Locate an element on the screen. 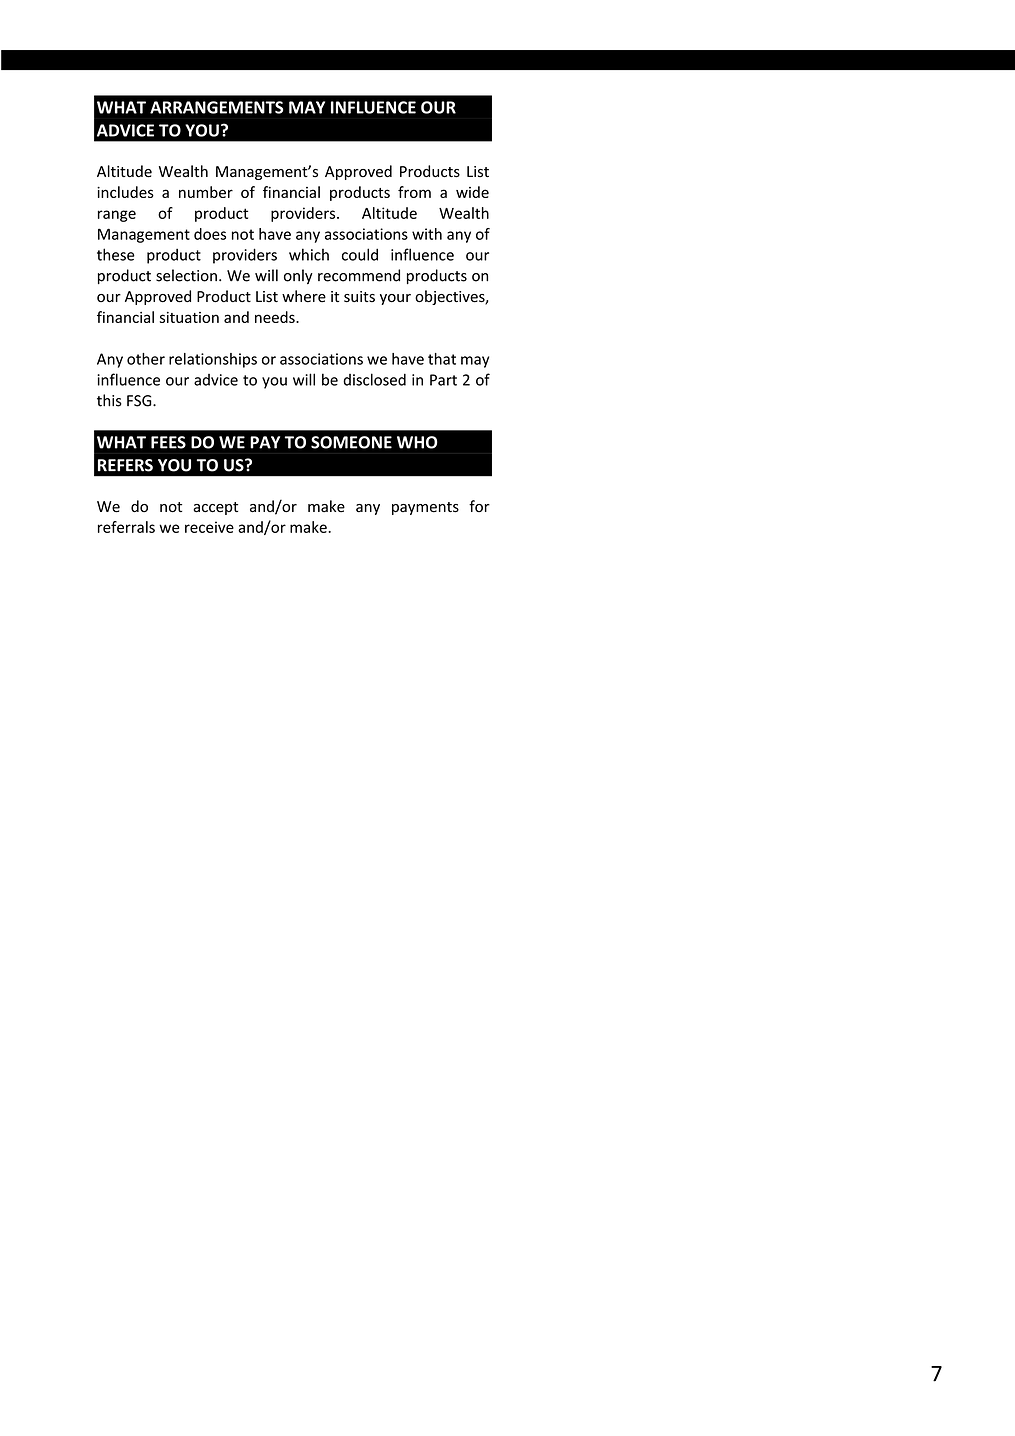 Image resolution: width=1015 pixels, height=1436 pixels. relationships is located at coordinates (213, 360).
